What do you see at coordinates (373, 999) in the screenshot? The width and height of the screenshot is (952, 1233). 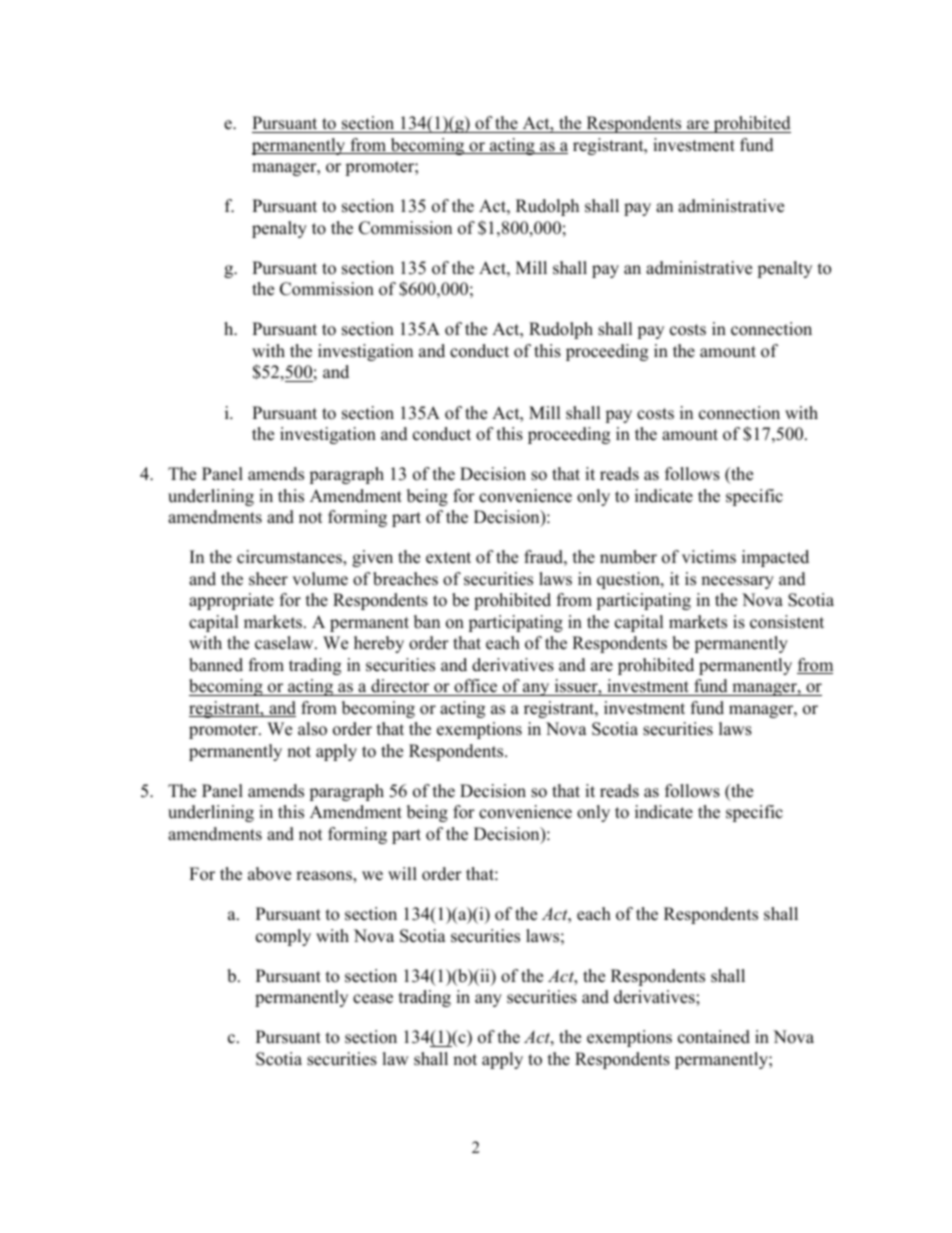 I see `cease` at bounding box center [373, 999].
